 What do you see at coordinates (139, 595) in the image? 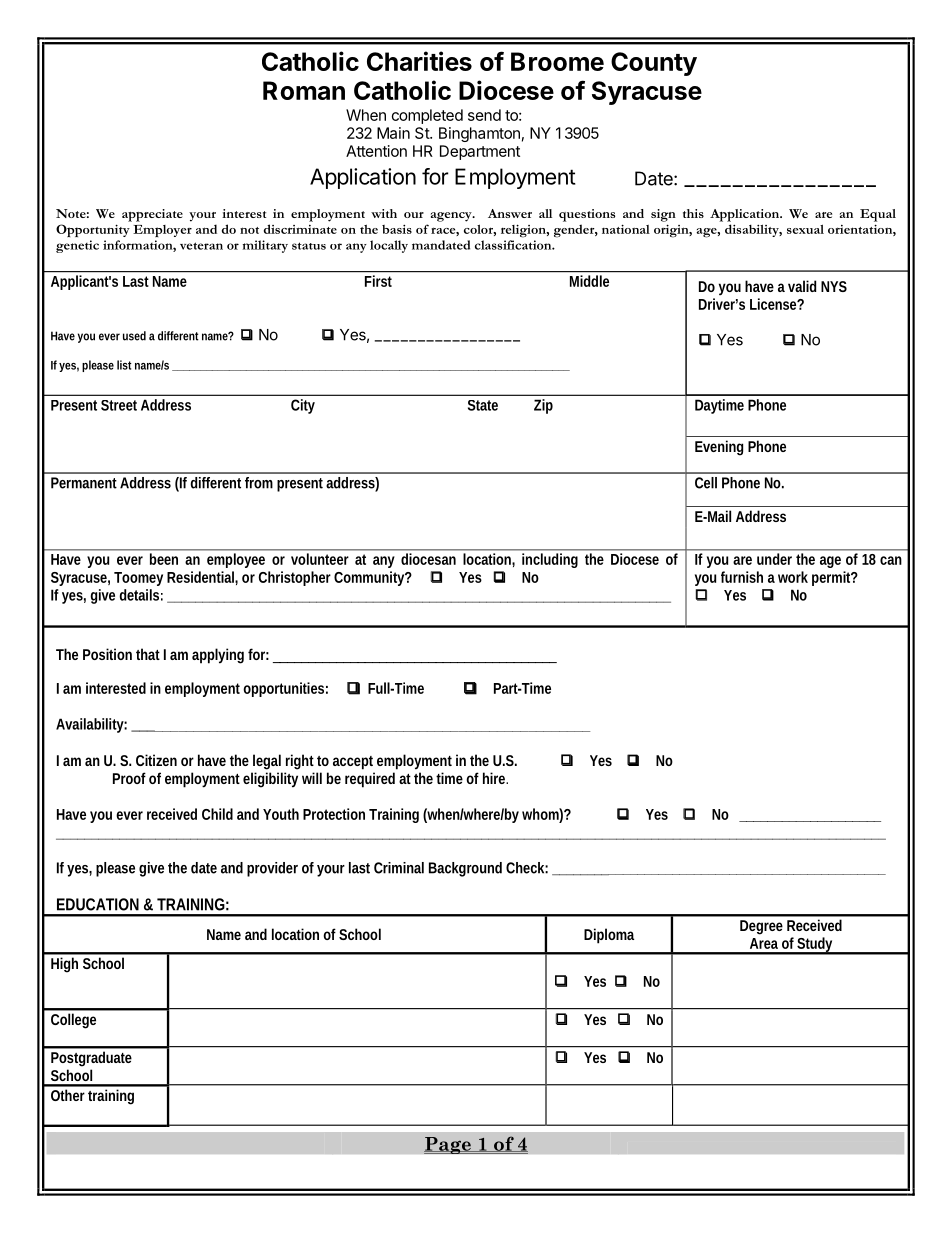
I see `details` at bounding box center [139, 595].
